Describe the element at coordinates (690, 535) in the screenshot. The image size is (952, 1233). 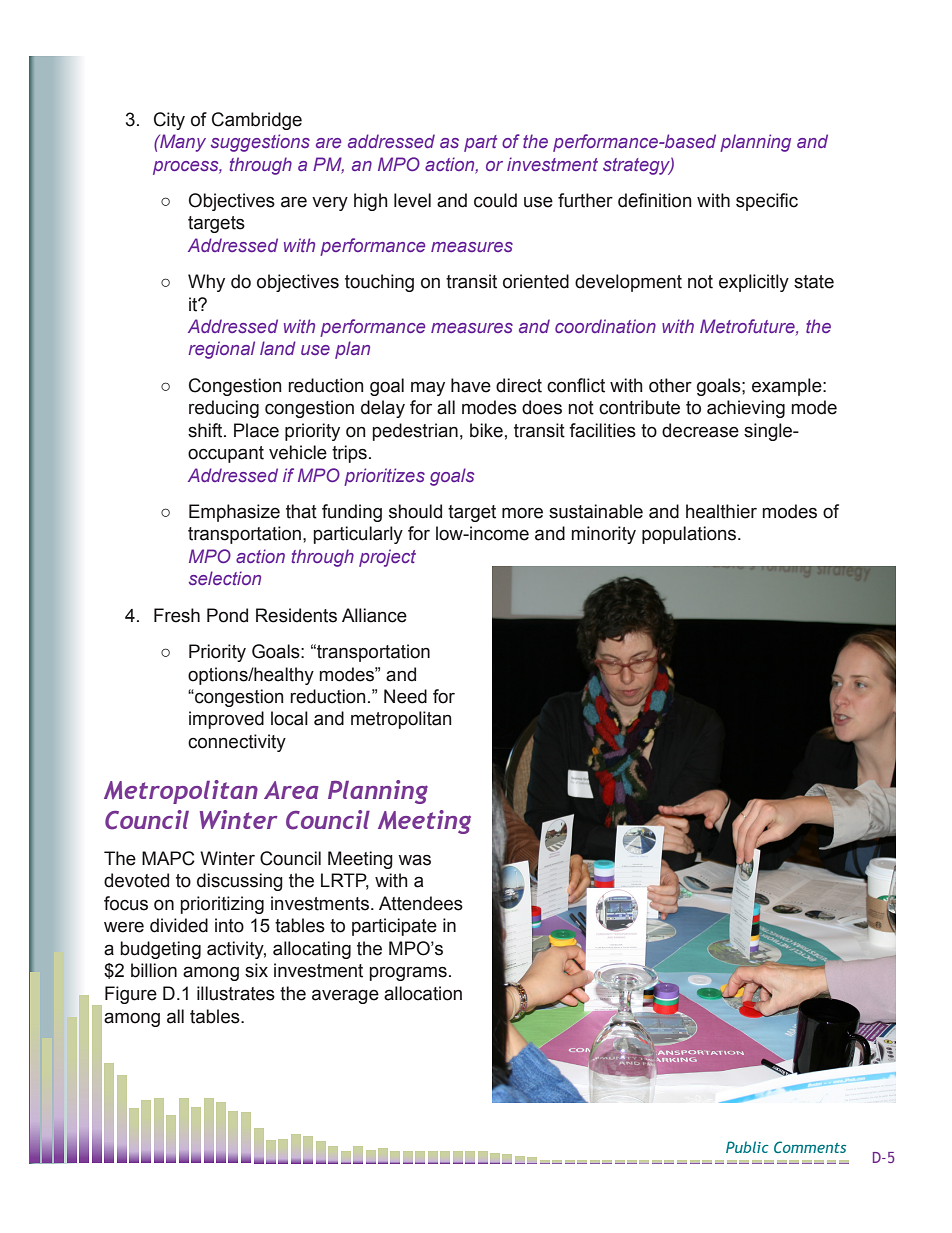
I see `populations` at that location.
